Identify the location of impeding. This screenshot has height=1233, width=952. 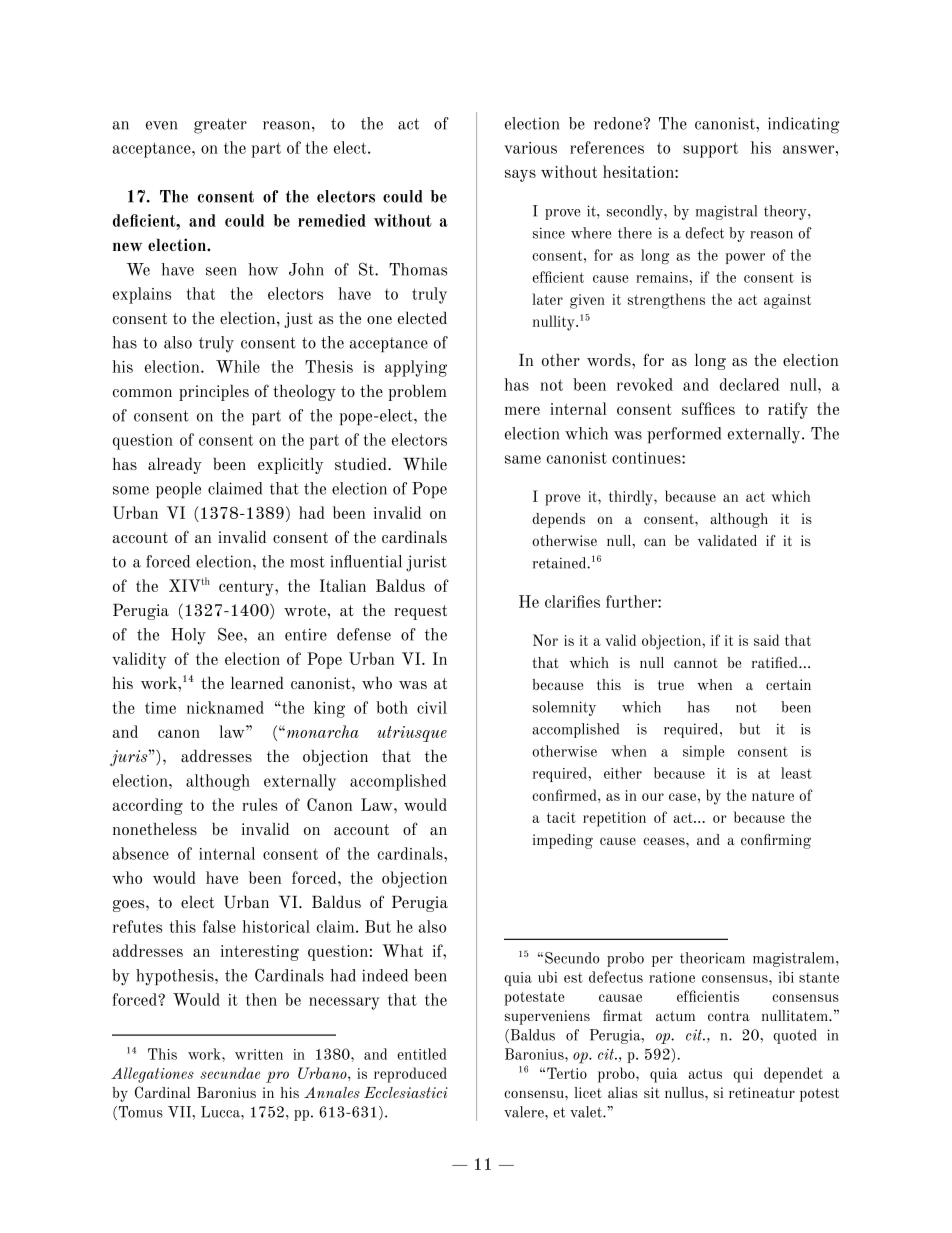
(563, 841).
